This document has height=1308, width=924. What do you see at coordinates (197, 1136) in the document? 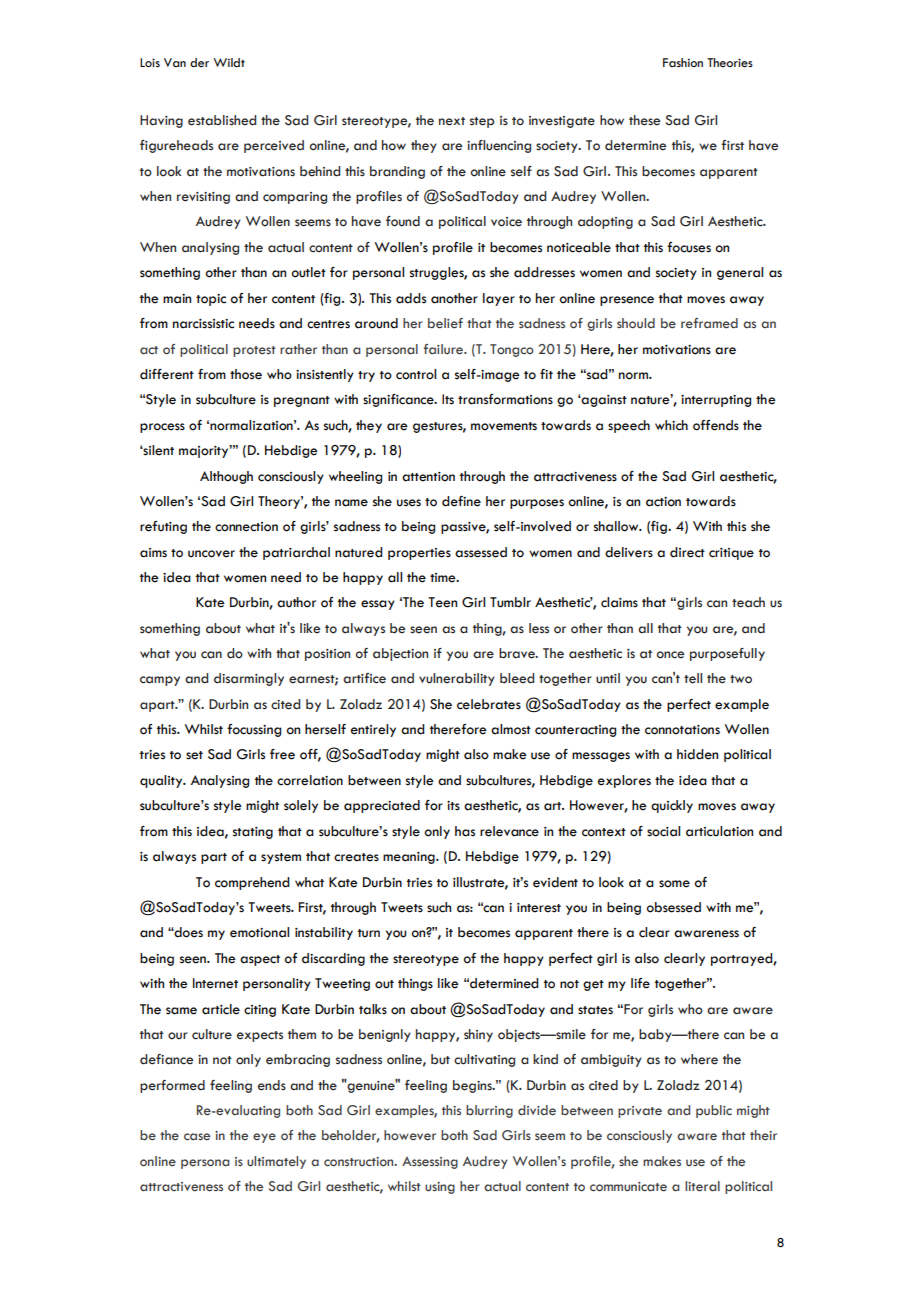
I see `case` at bounding box center [197, 1136].
